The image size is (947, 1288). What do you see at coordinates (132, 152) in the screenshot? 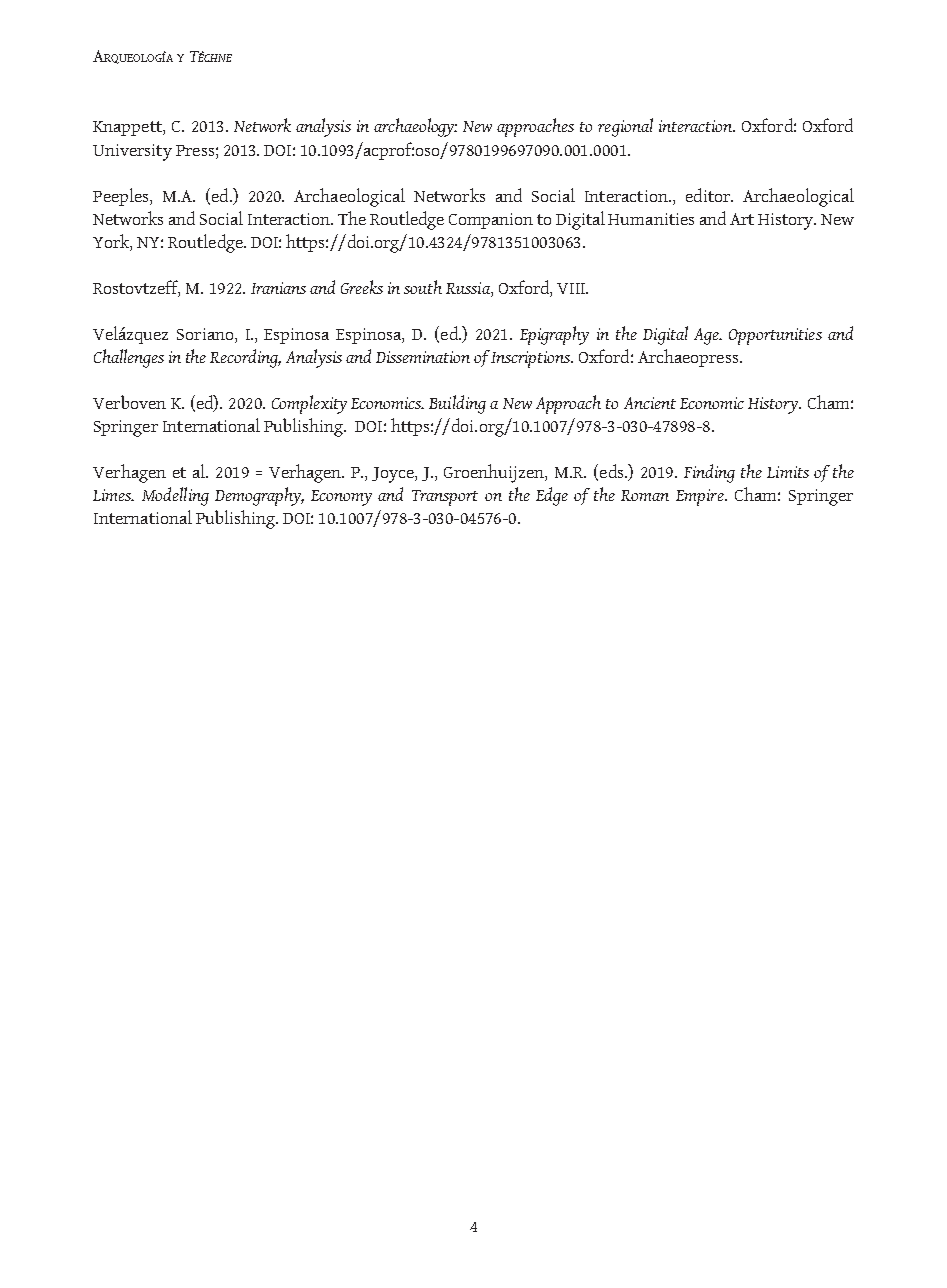
I see `University` at bounding box center [132, 152].
